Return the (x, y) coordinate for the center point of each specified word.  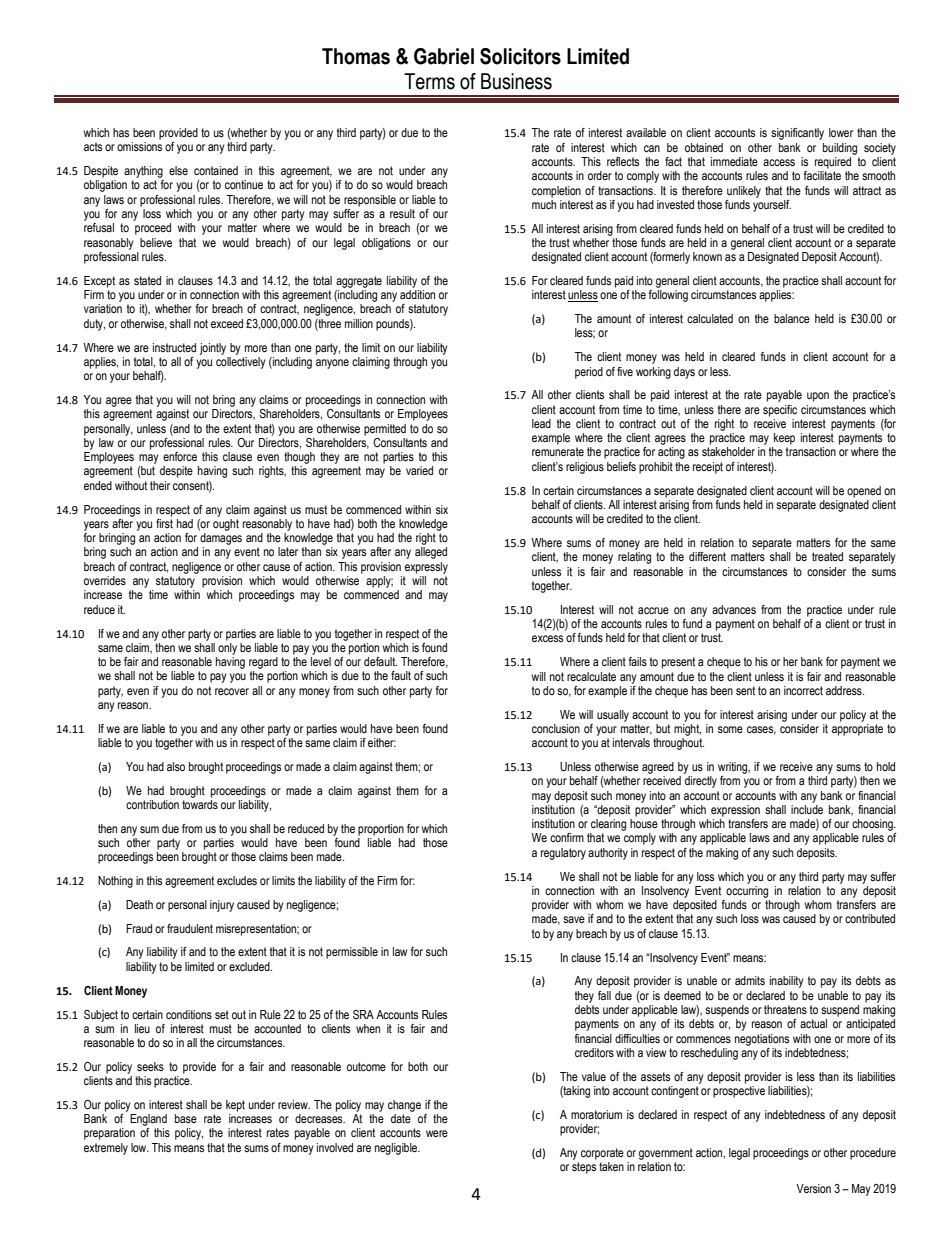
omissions (139, 146)
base (186, 1118)
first (164, 522)
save (574, 919)
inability (787, 982)
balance (792, 318)
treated (827, 556)
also (176, 766)
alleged (431, 553)
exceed (227, 323)
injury (222, 906)
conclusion (556, 728)
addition (417, 294)
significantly (797, 134)
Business (516, 81)
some (730, 729)
